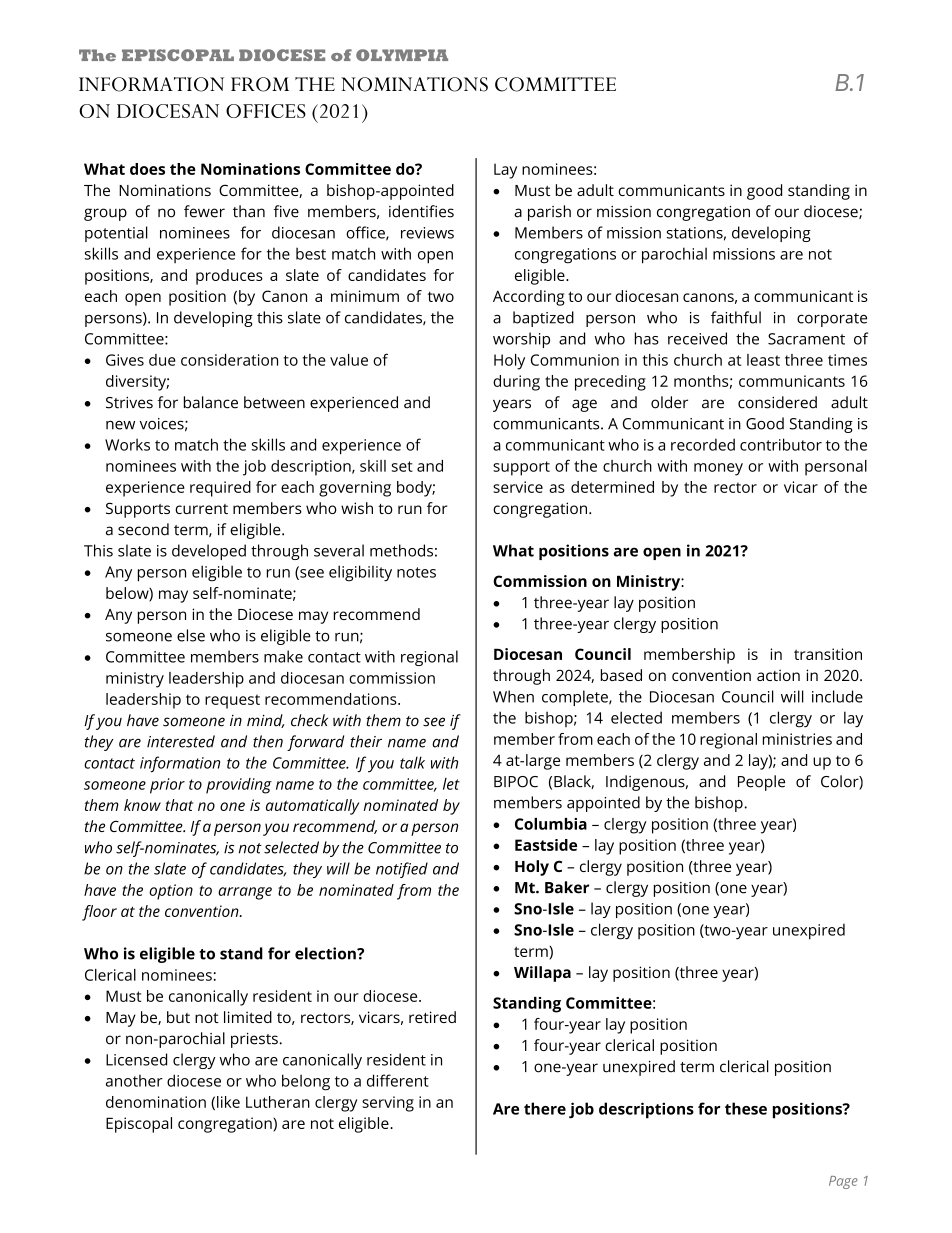 Image resolution: width=952 pixels, height=1233 pixels. Describe the element at coordinates (156, 1102) in the image. I see `denomination` at that location.
